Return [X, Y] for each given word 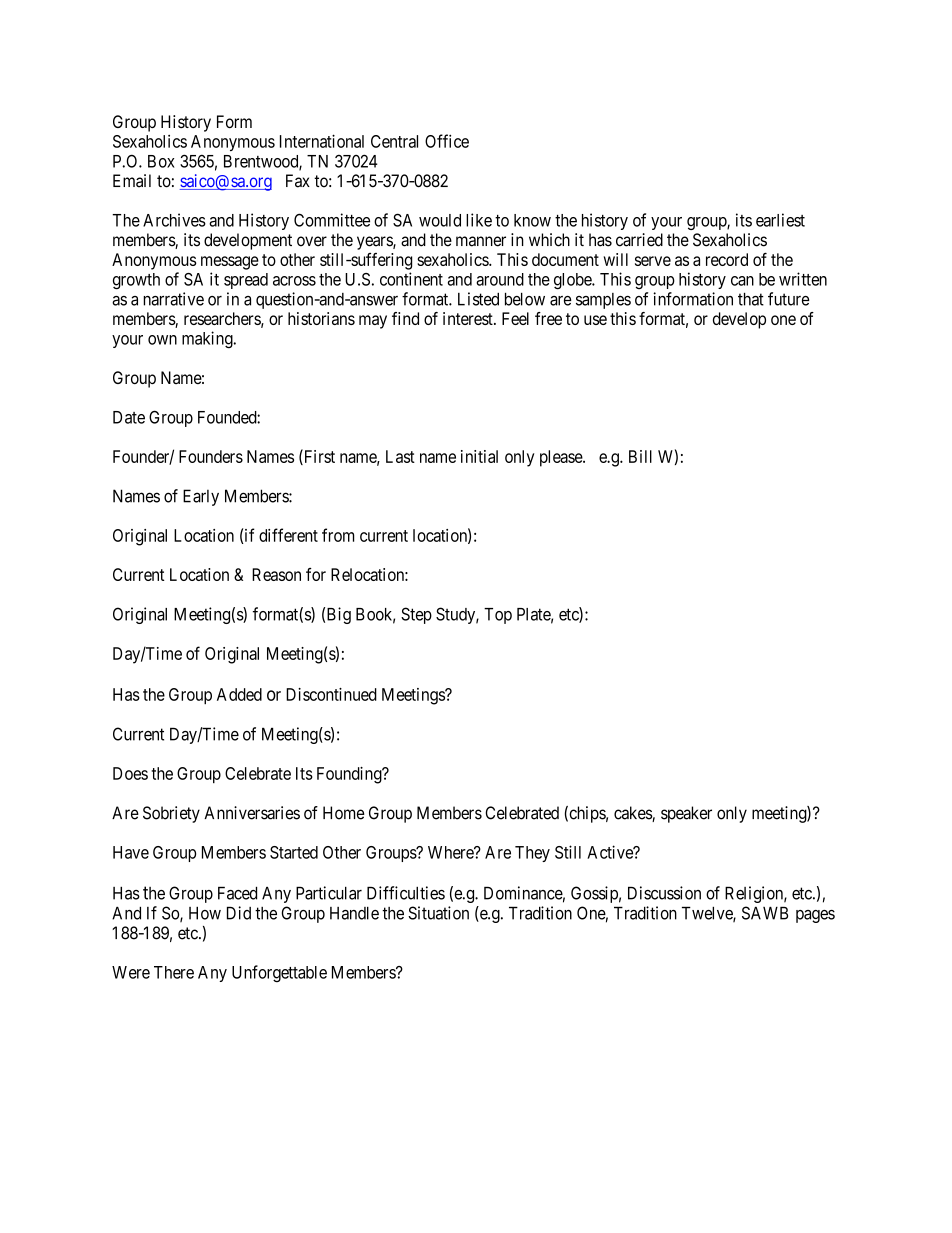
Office [447, 141]
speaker [686, 814]
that [751, 299]
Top [498, 616]
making [208, 340]
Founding [350, 775]
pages [815, 916]
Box [161, 161]
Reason [276, 574]
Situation [438, 913]
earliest [780, 220]
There [174, 972]
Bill [640, 456]
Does [130, 773]
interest [469, 318]
